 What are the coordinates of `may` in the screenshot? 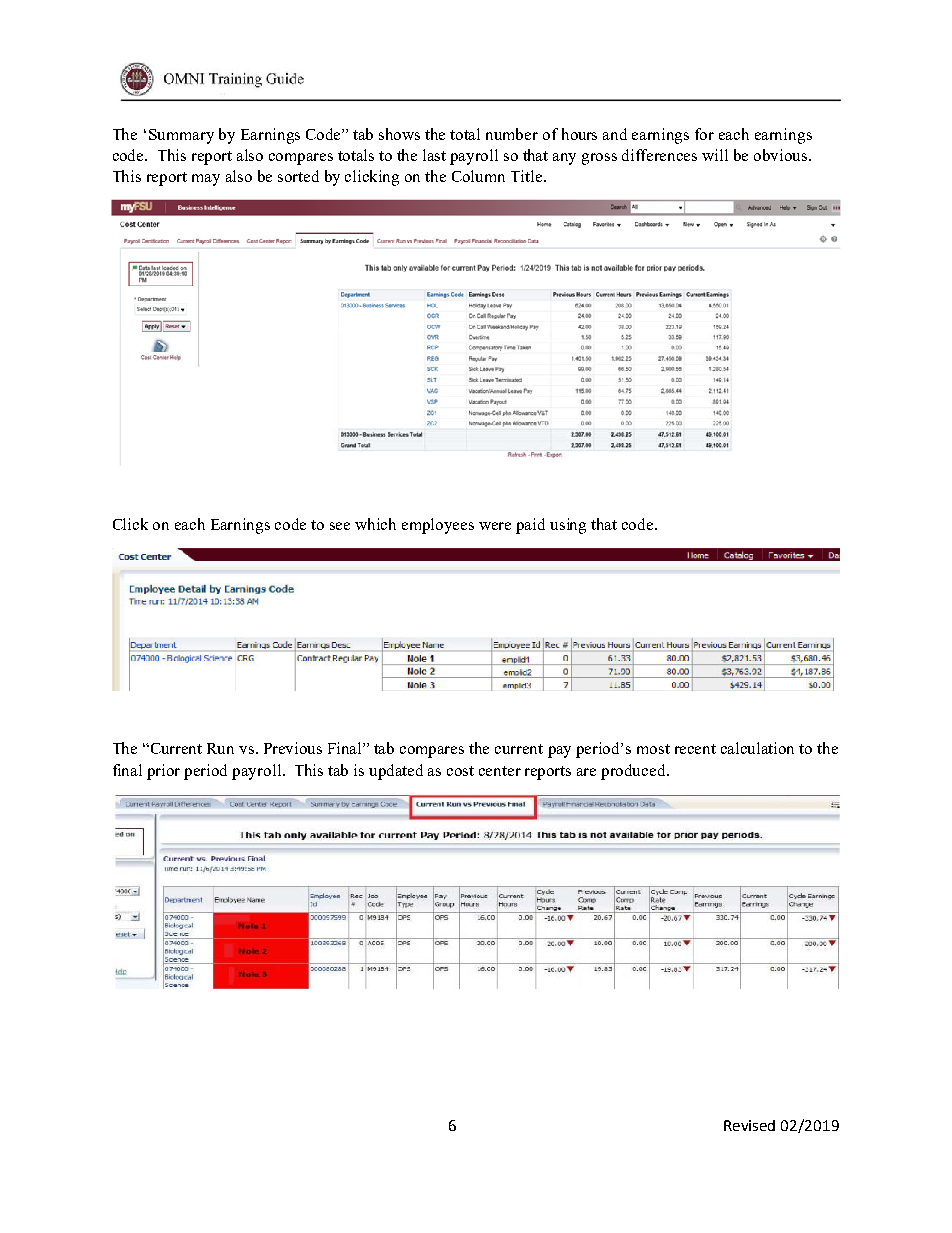 It's located at (206, 180).
